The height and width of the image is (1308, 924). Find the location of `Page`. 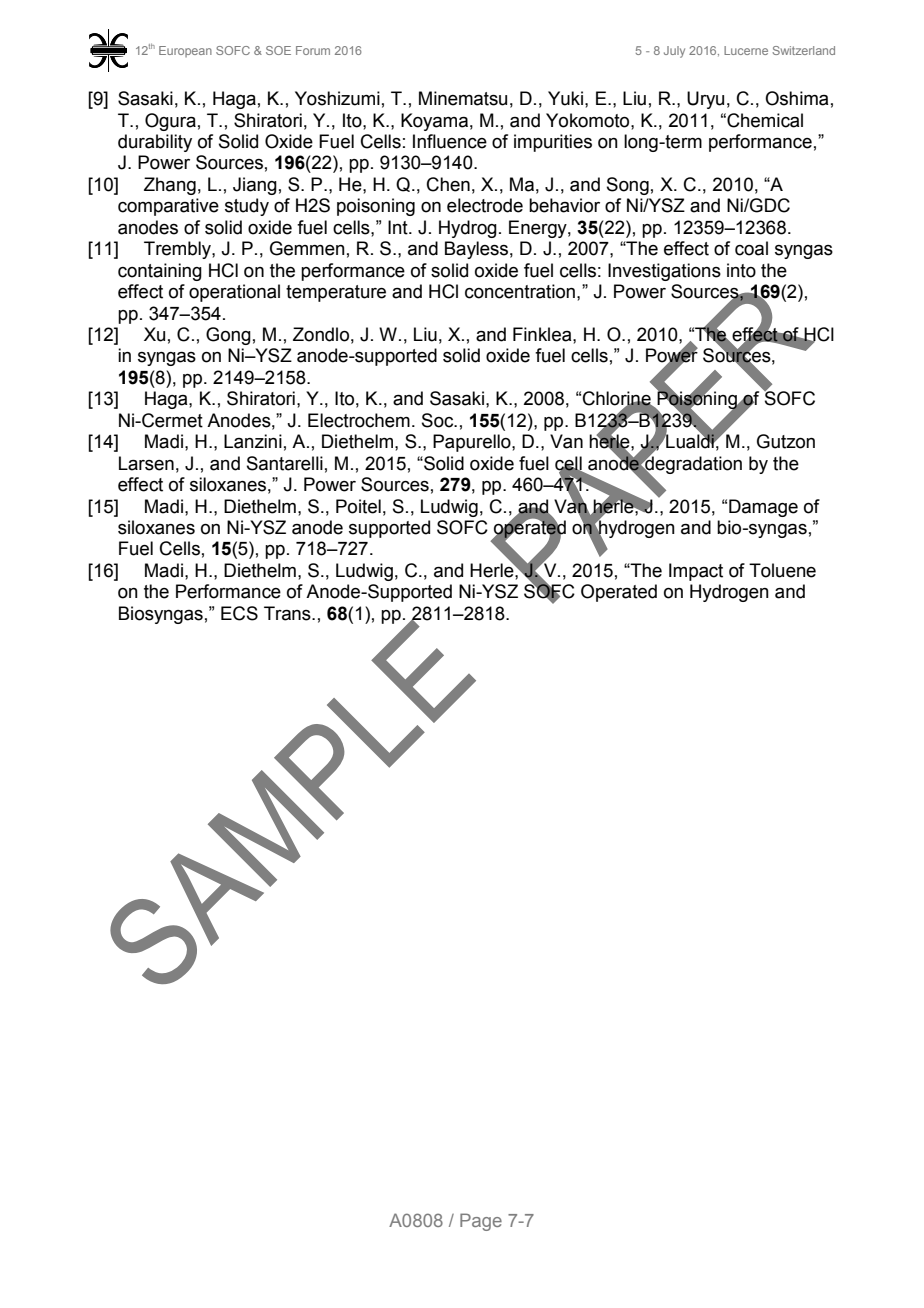

Page is located at coordinates (481, 1222).
